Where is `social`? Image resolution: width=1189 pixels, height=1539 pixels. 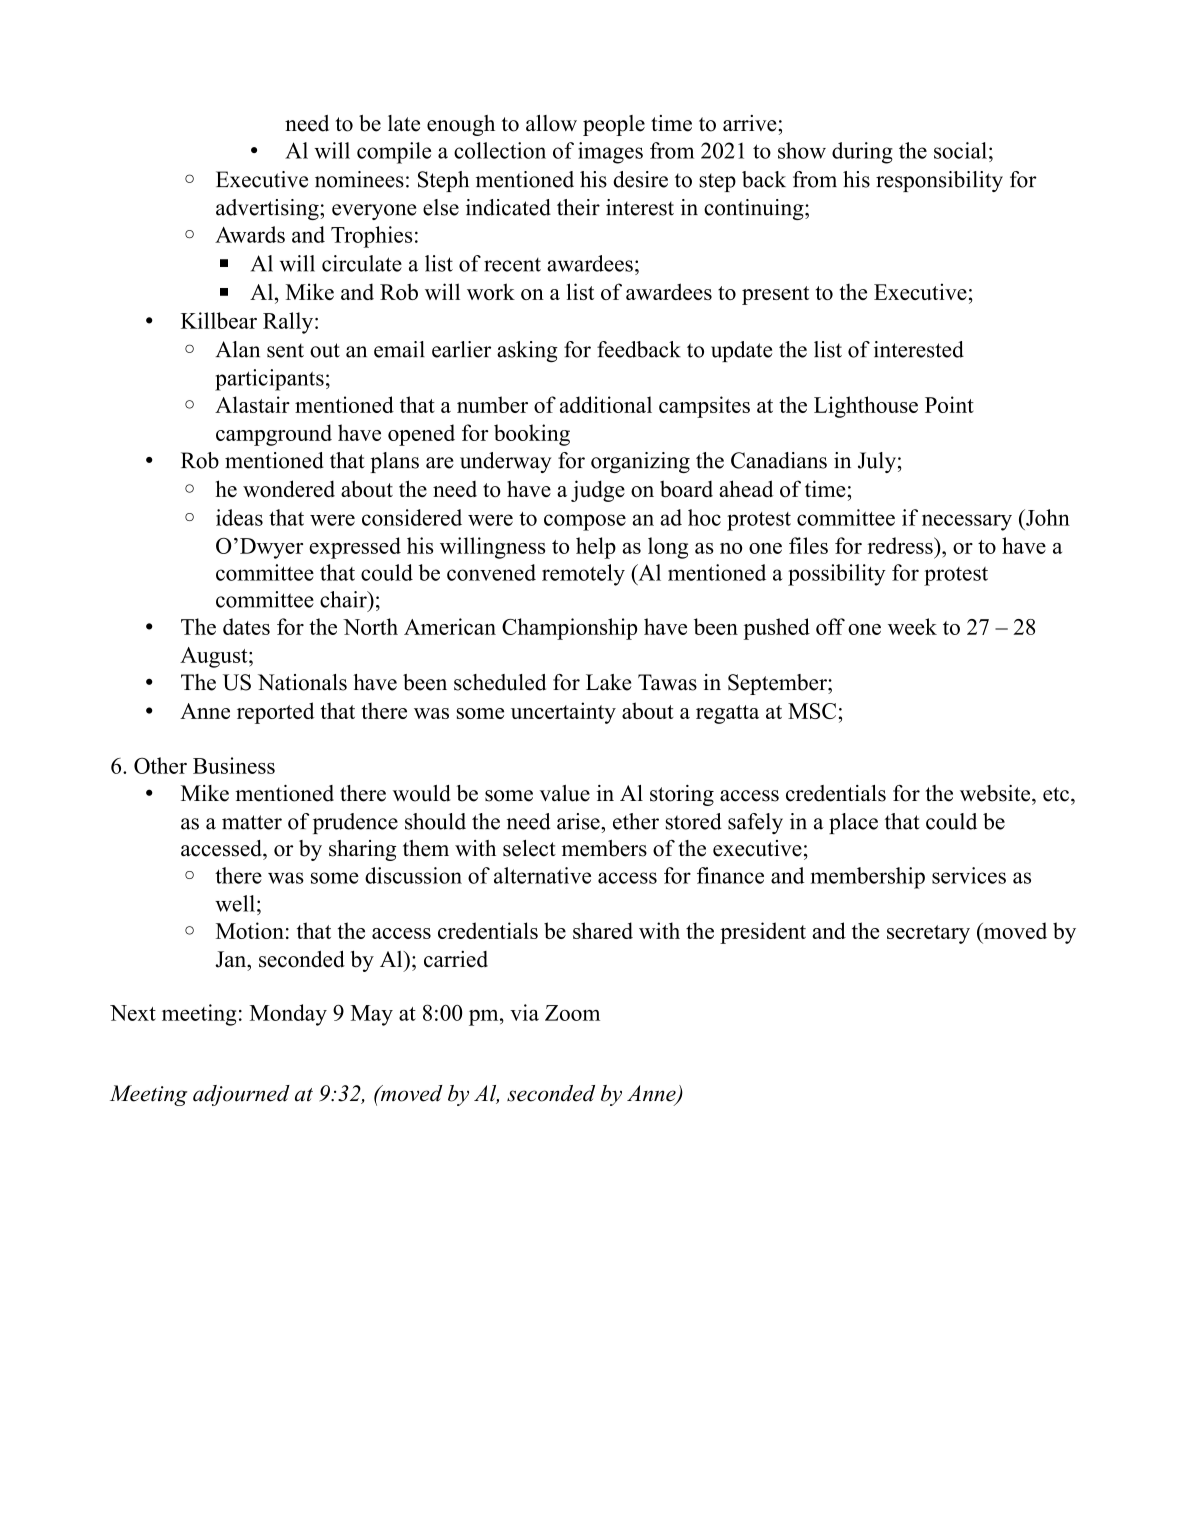 social is located at coordinates (960, 150).
